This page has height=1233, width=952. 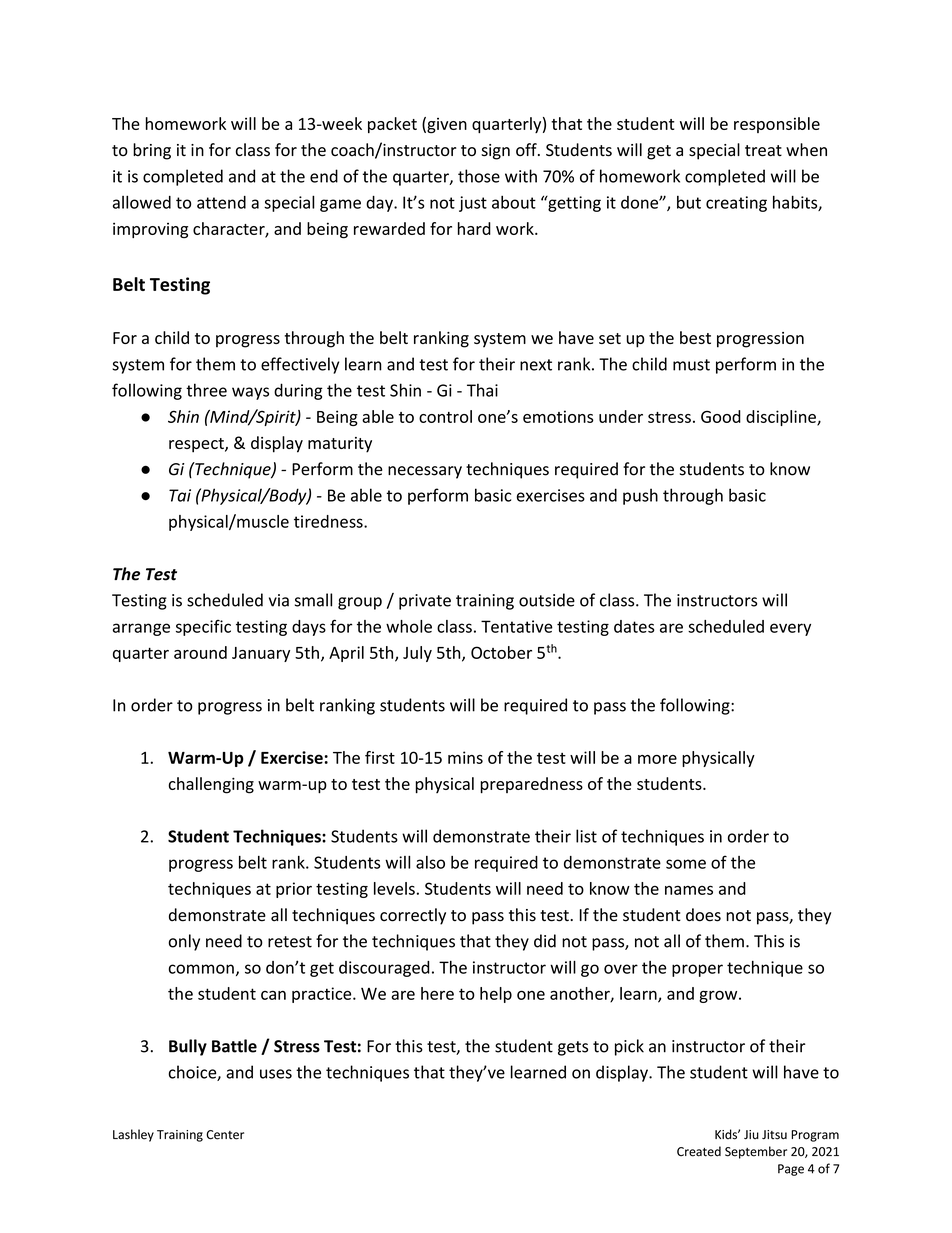 What do you see at coordinates (221, 202) in the page?
I see `attend` at bounding box center [221, 202].
